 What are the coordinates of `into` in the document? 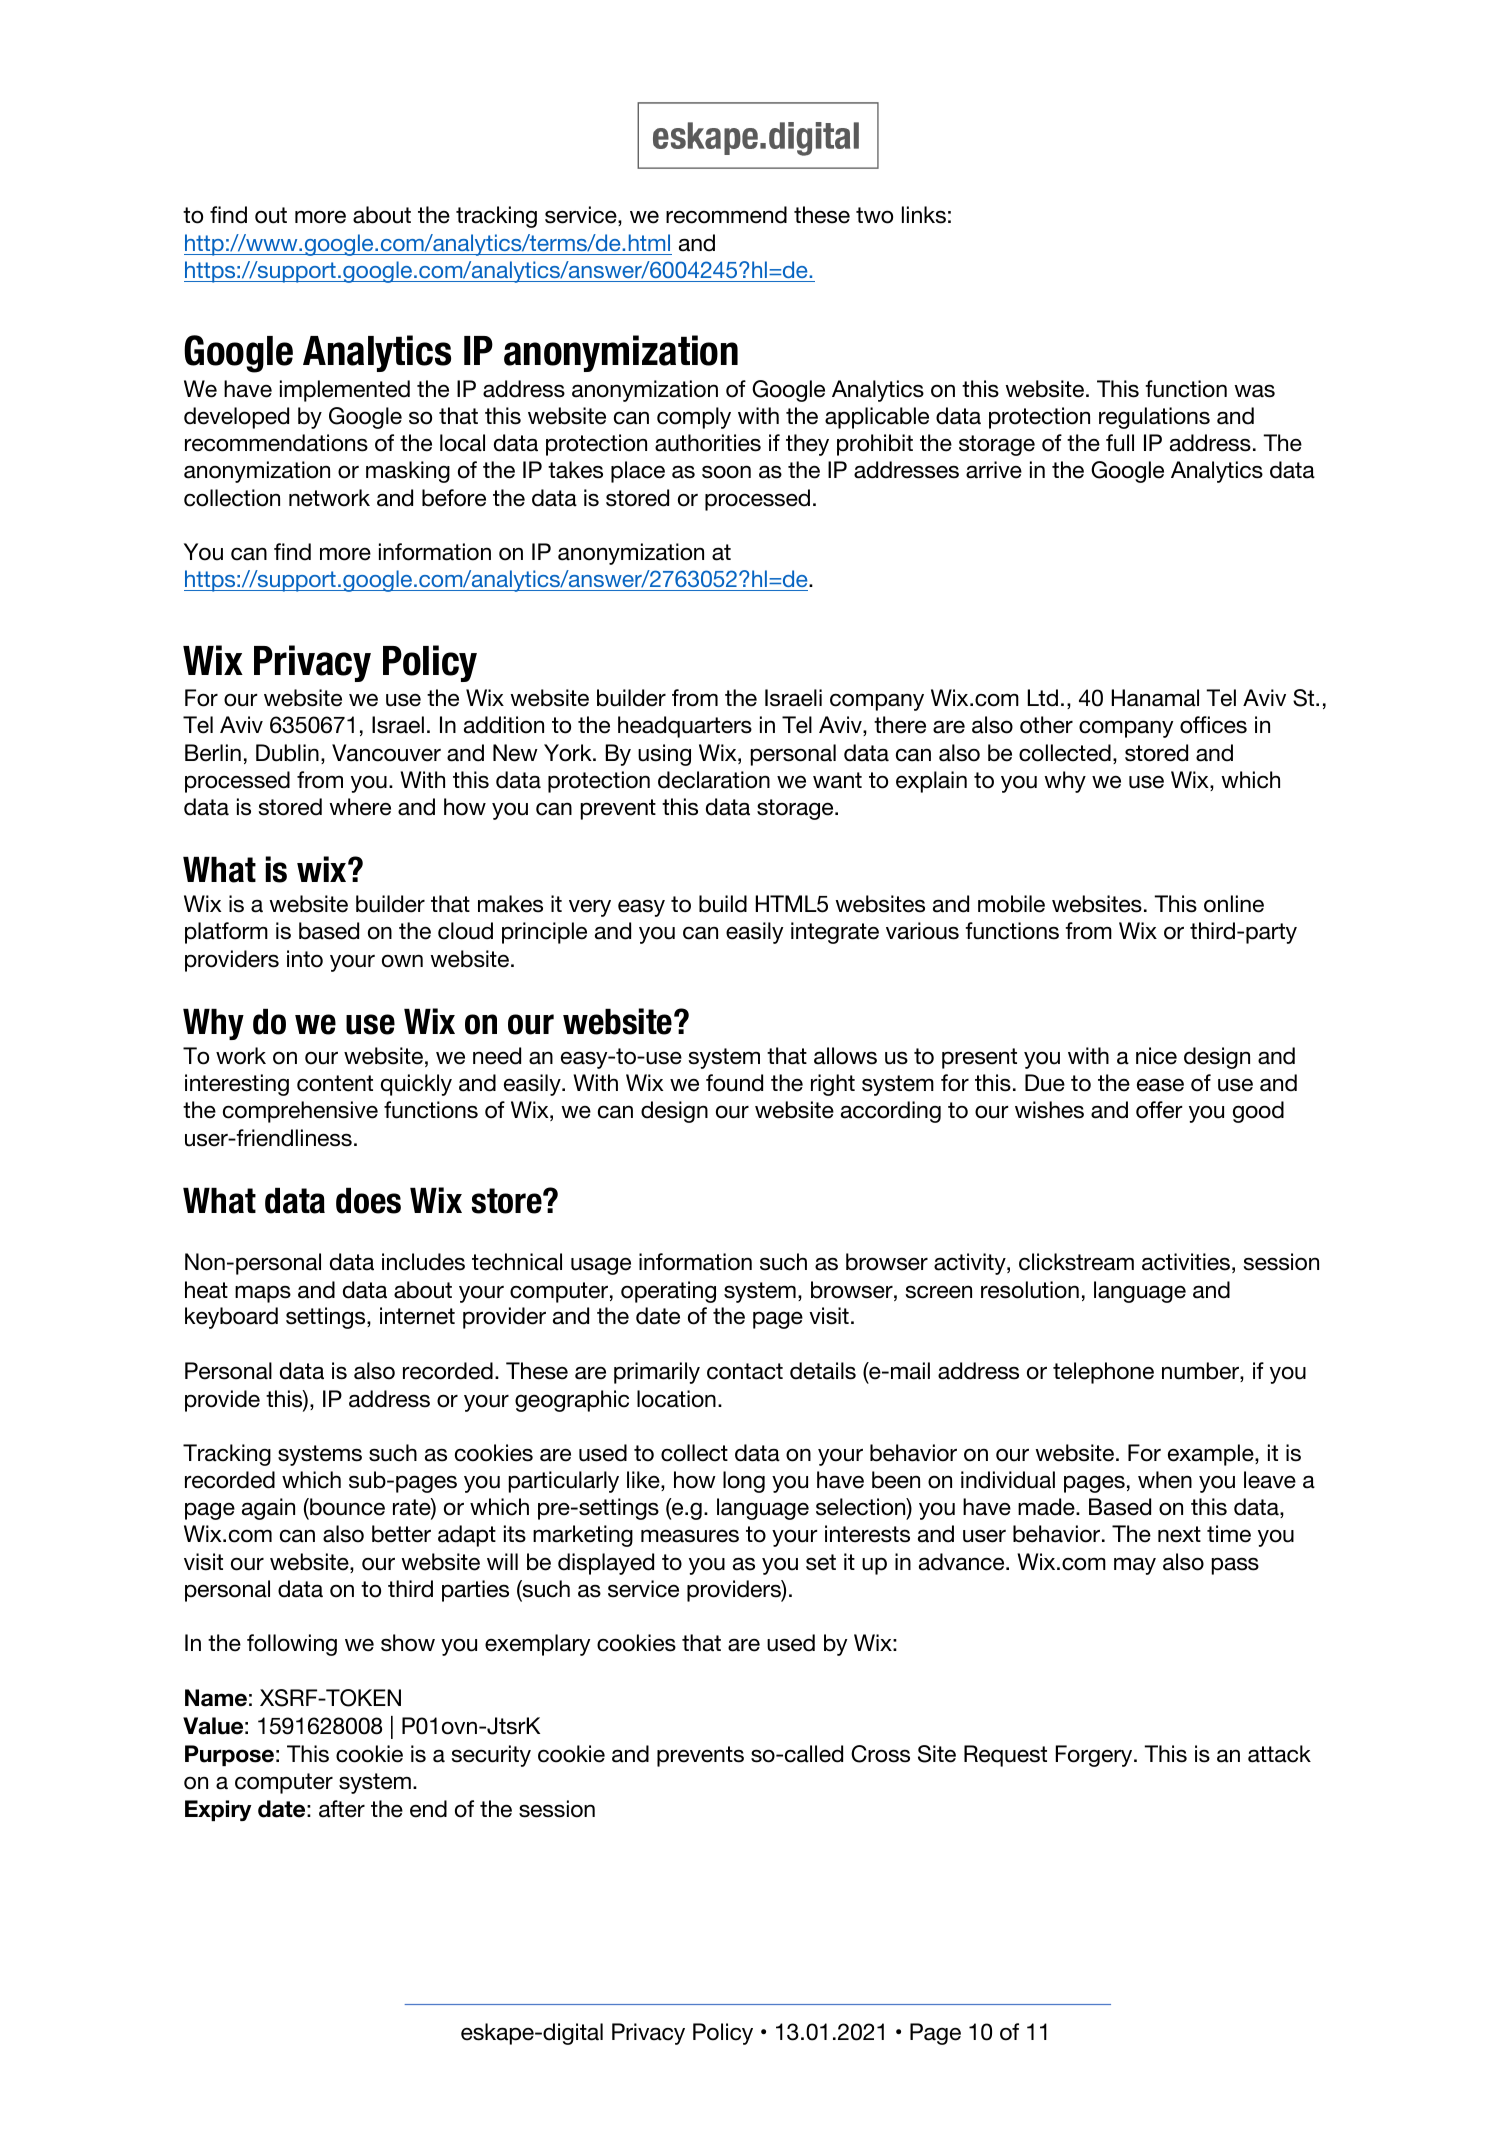 It's located at (305, 959).
